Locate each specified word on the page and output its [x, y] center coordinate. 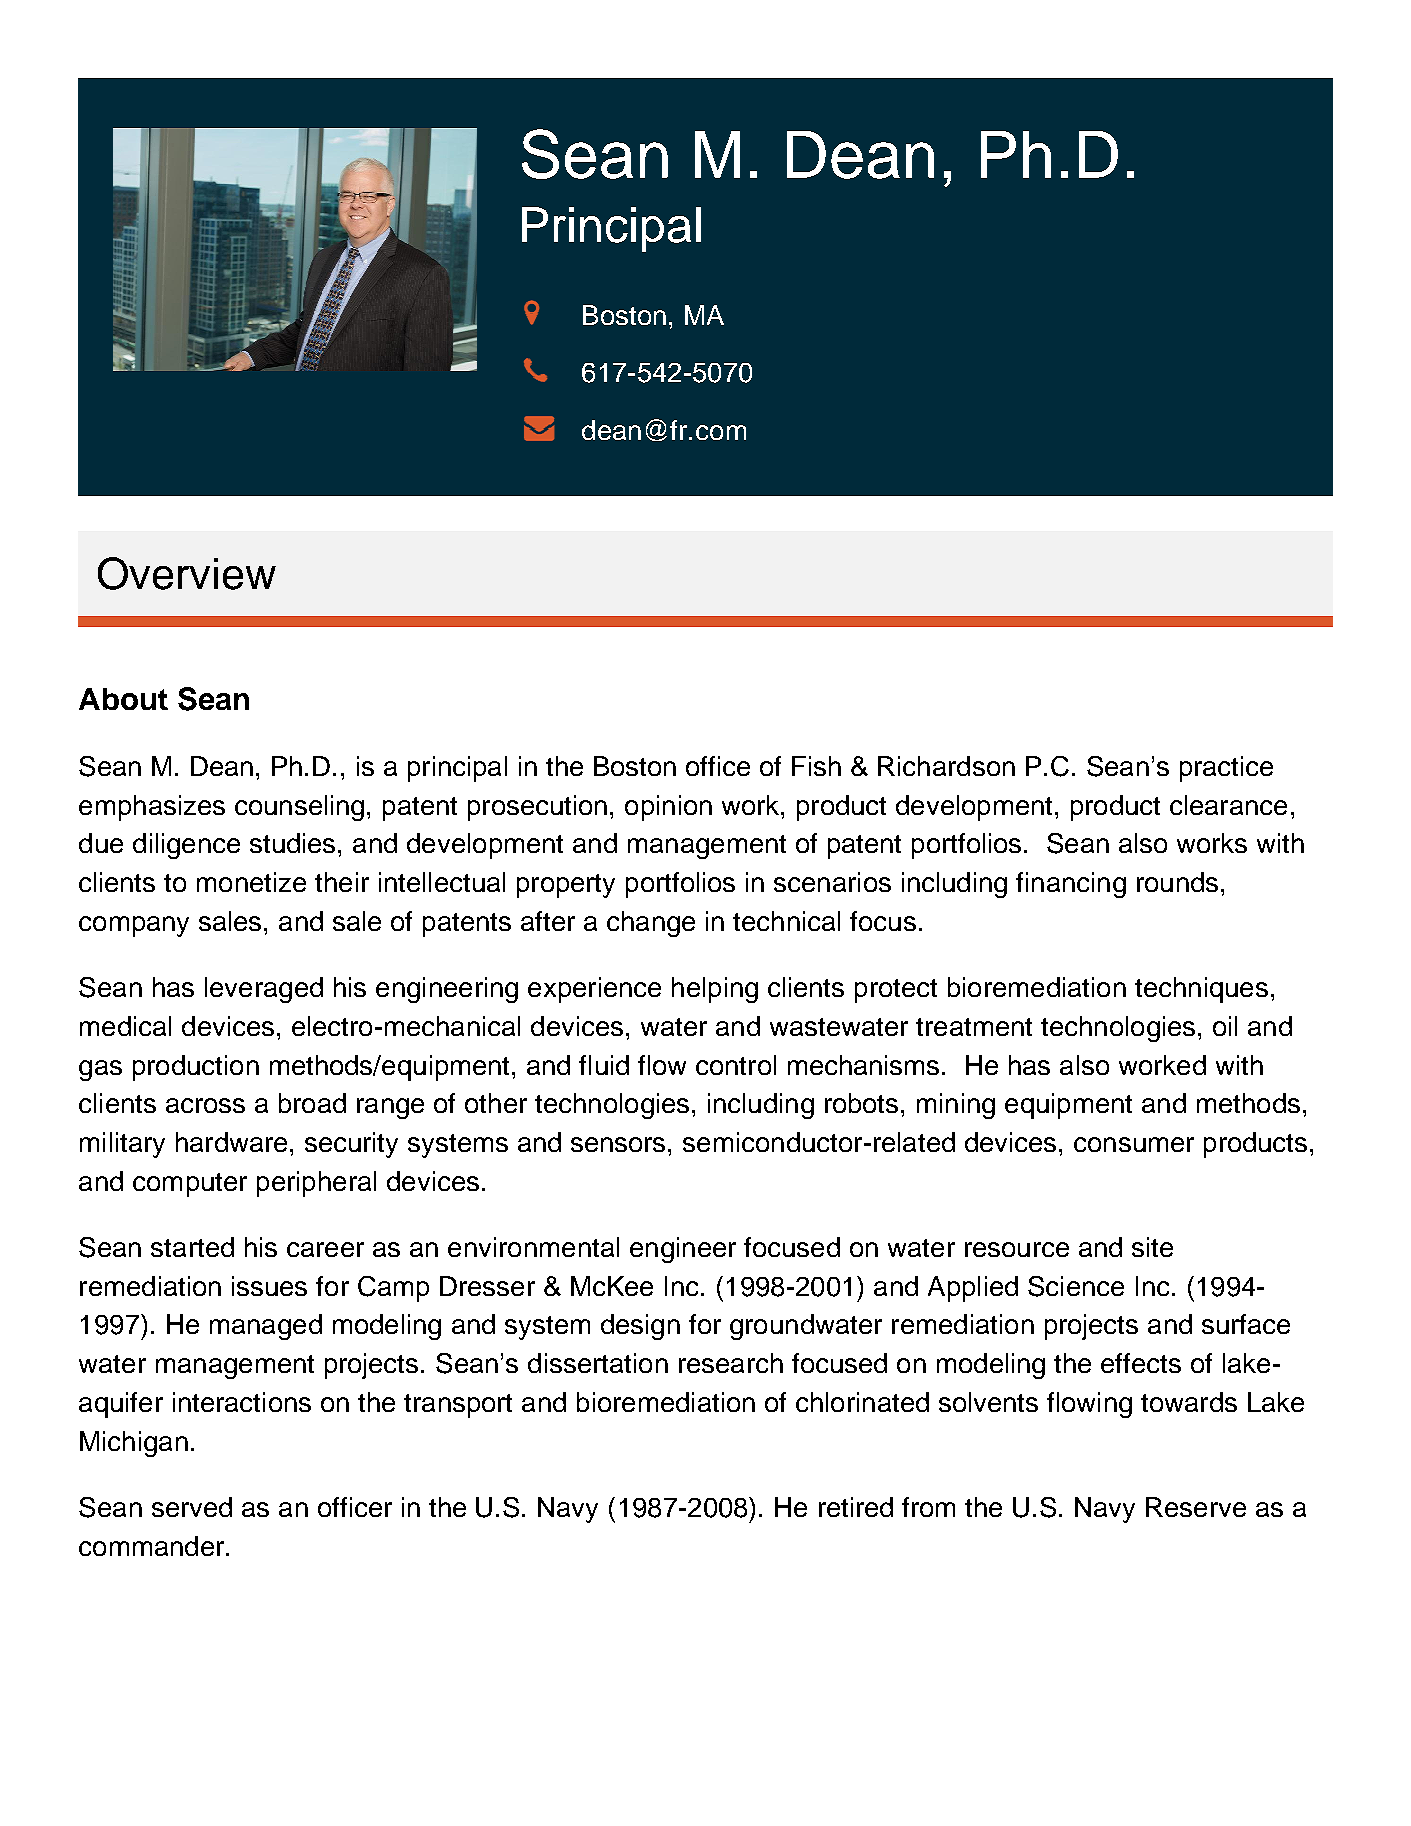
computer [190, 1185]
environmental [533, 1247]
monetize [251, 882]
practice [1226, 769]
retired [856, 1507]
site [1152, 1247]
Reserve [1196, 1507]
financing [1071, 885]
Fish [816, 766]
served [192, 1507]
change [651, 924]
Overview [187, 573]
